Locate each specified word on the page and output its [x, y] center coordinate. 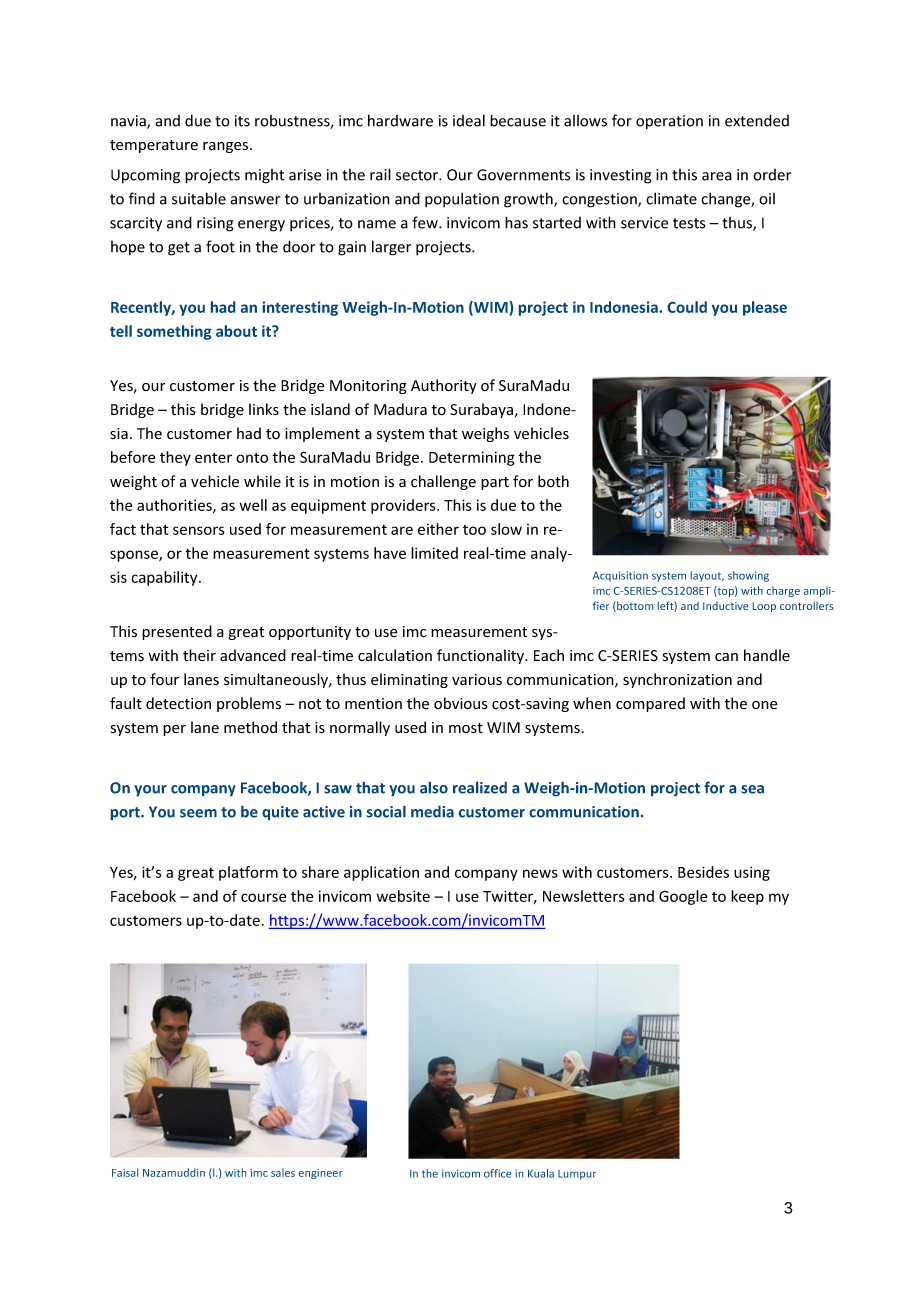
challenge [443, 482]
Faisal [125, 1172]
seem [198, 813]
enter [213, 458]
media [432, 812]
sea [752, 789]
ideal [469, 120]
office [497, 1173]
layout [707, 576]
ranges [227, 147]
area [717, 176]
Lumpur [577, 1175]
